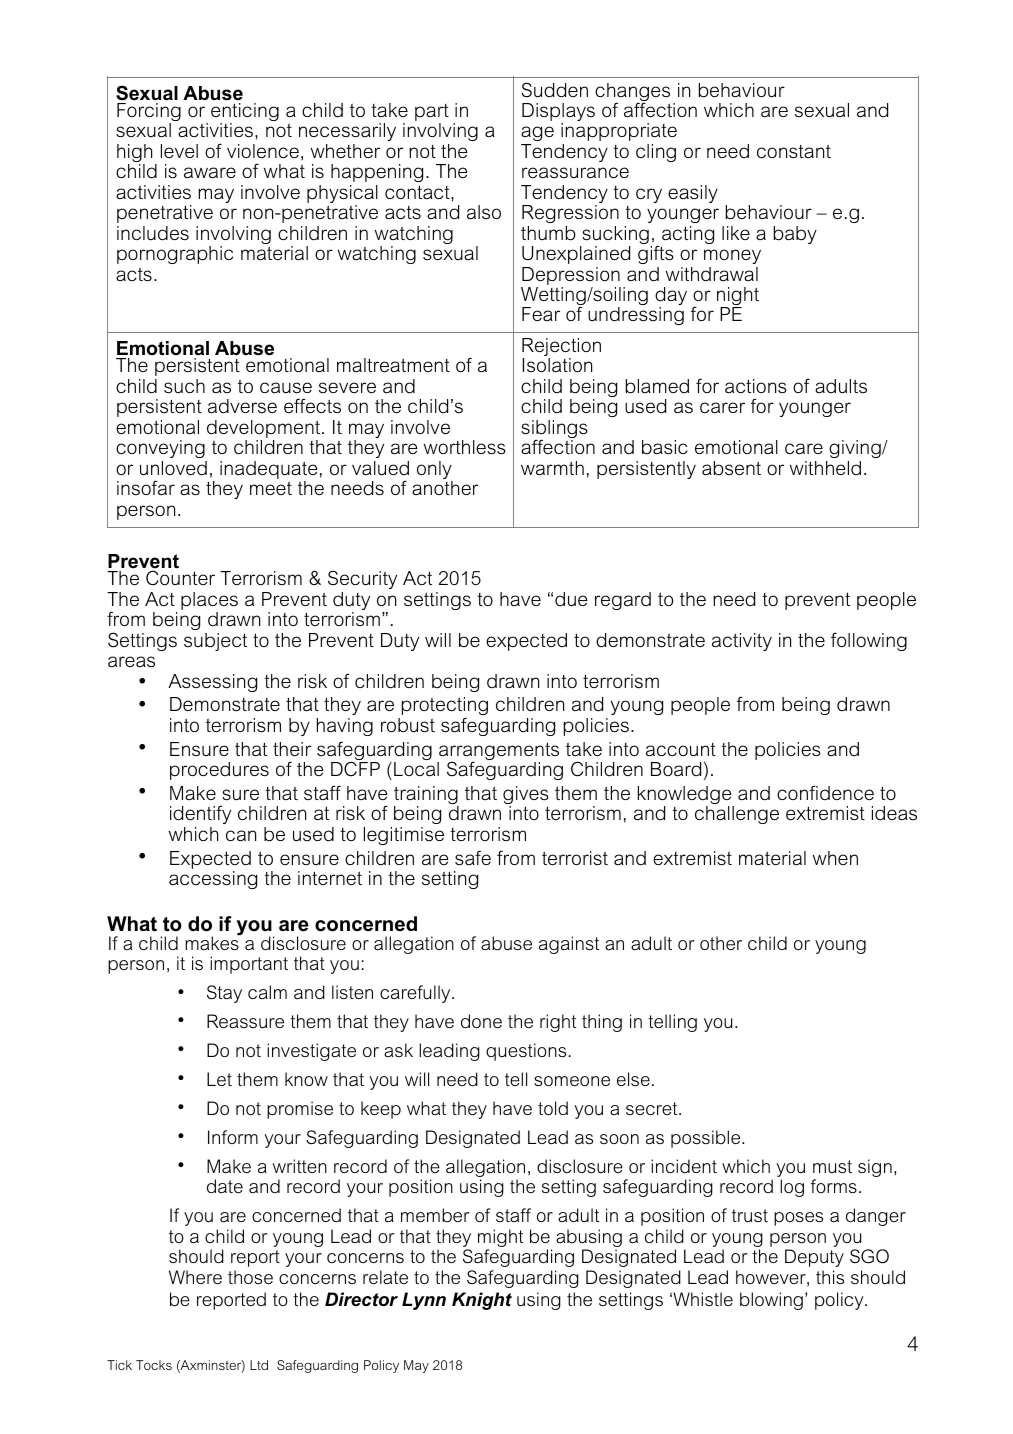 This screenshot has height=1434, width=1013. What do you see at coordinates (180, 578) in the screenshot?
I see `Counter` at bounding box center [180, 578].
